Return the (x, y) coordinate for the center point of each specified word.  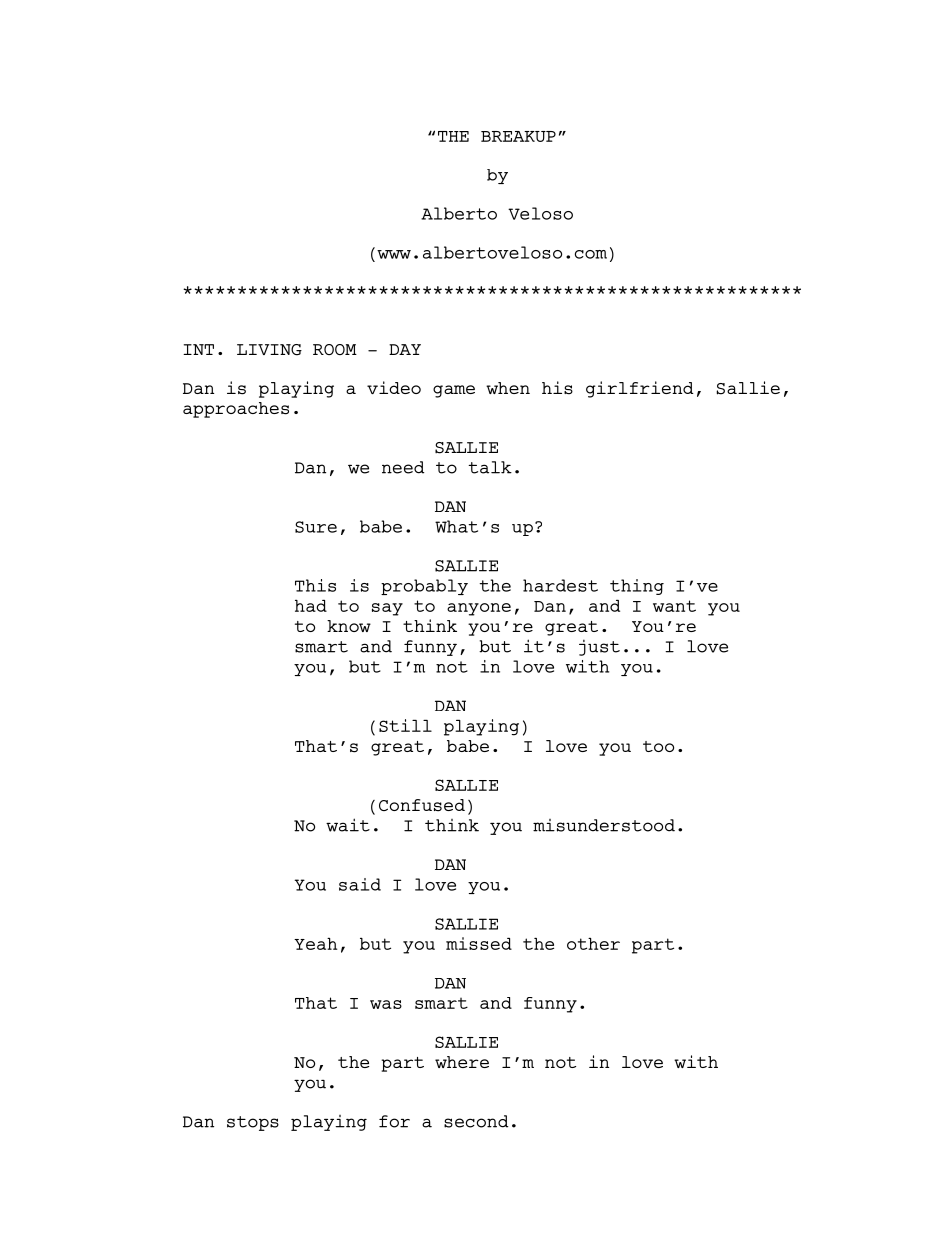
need (403, 467)
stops (253, 1123)
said (360, 884)
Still (405, 725)
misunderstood (604, 825)
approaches (236, 410)
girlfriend (640, 389)
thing (637, 587)
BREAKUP (518, 136)
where (462, 1062)
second (476, 1121)
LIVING (269, 350)
